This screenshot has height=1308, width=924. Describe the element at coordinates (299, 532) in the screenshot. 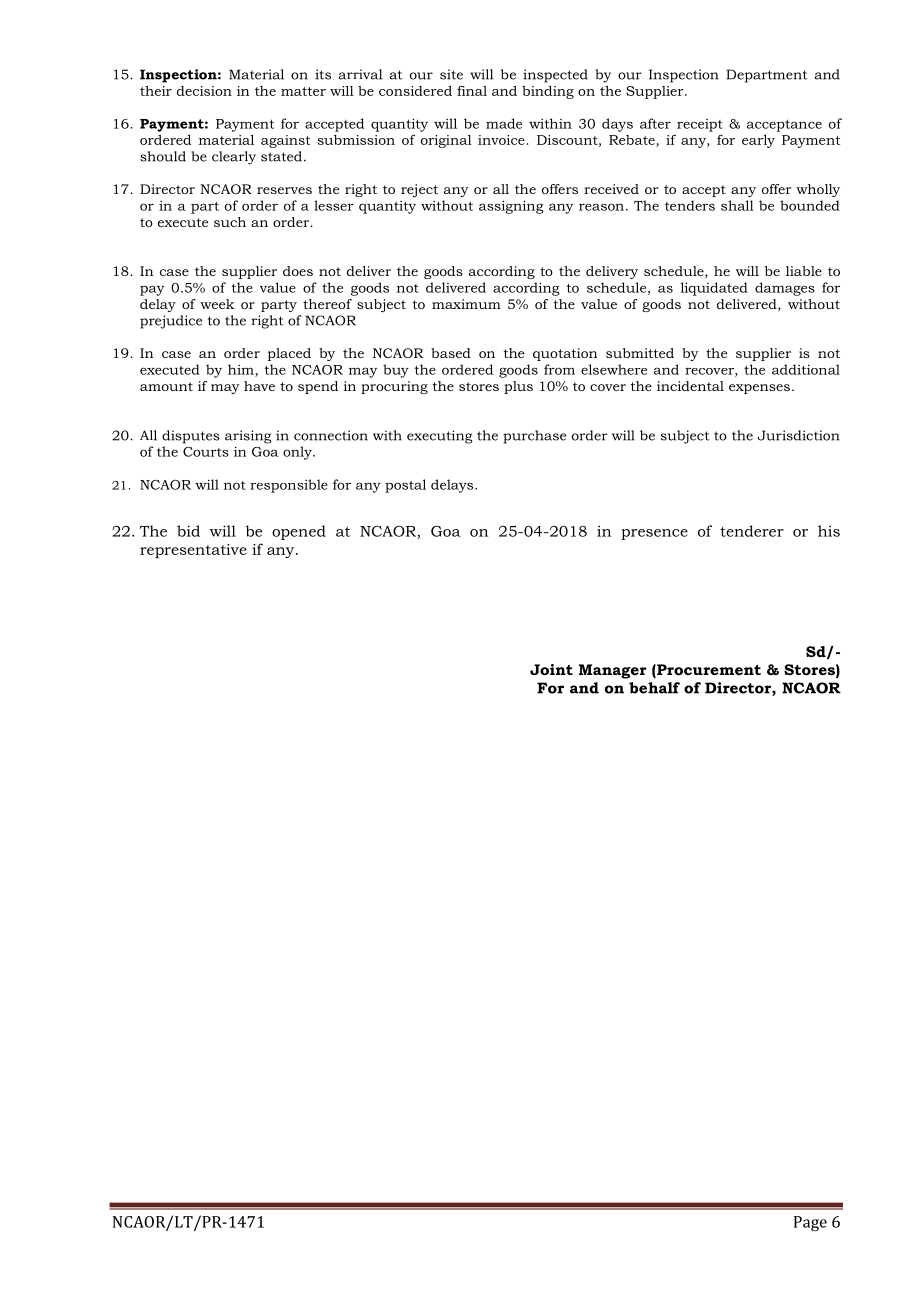

I see `opened` at that location.
